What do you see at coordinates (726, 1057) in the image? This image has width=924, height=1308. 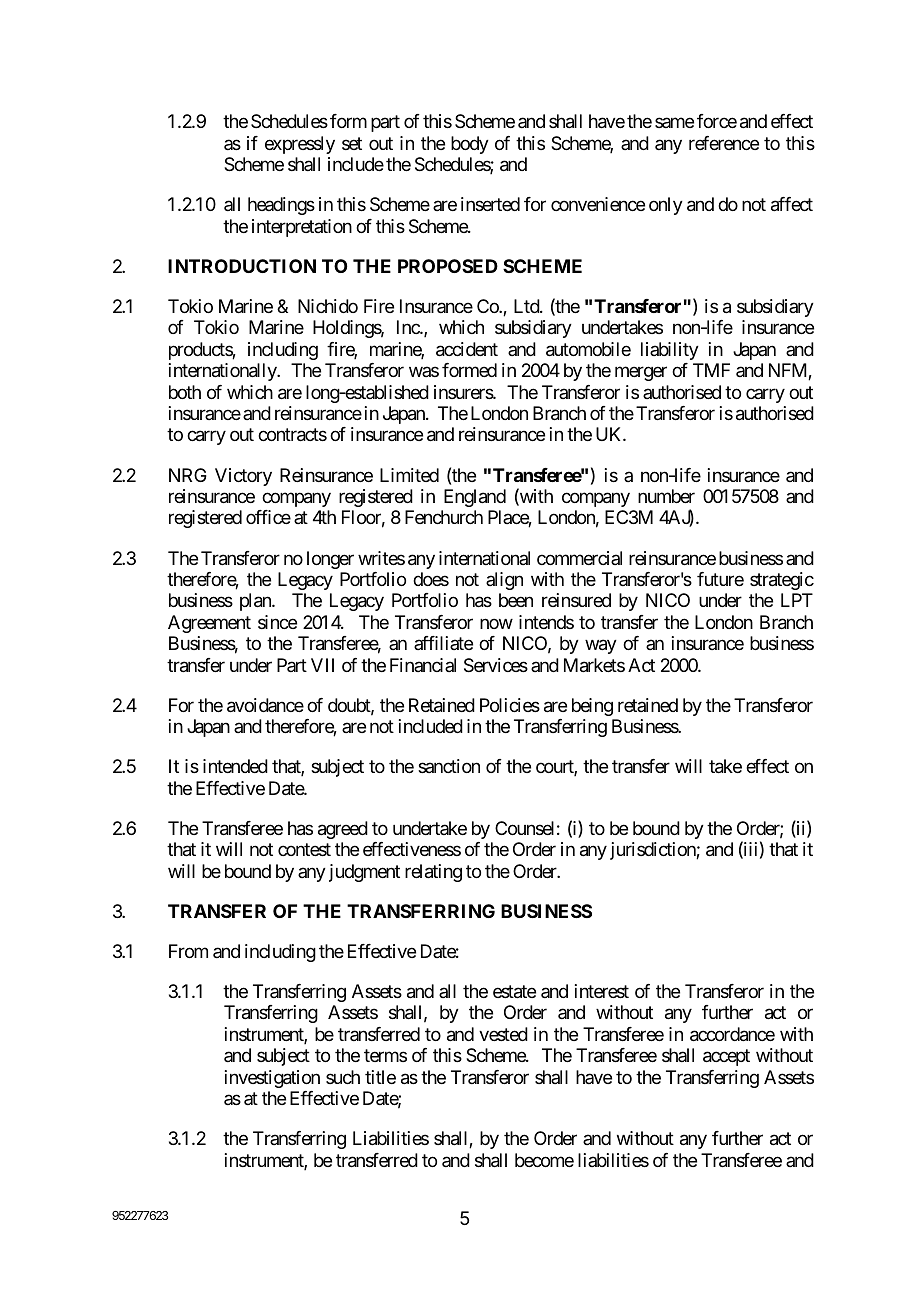 I see `accept` at bounding box center [726, 1057].
